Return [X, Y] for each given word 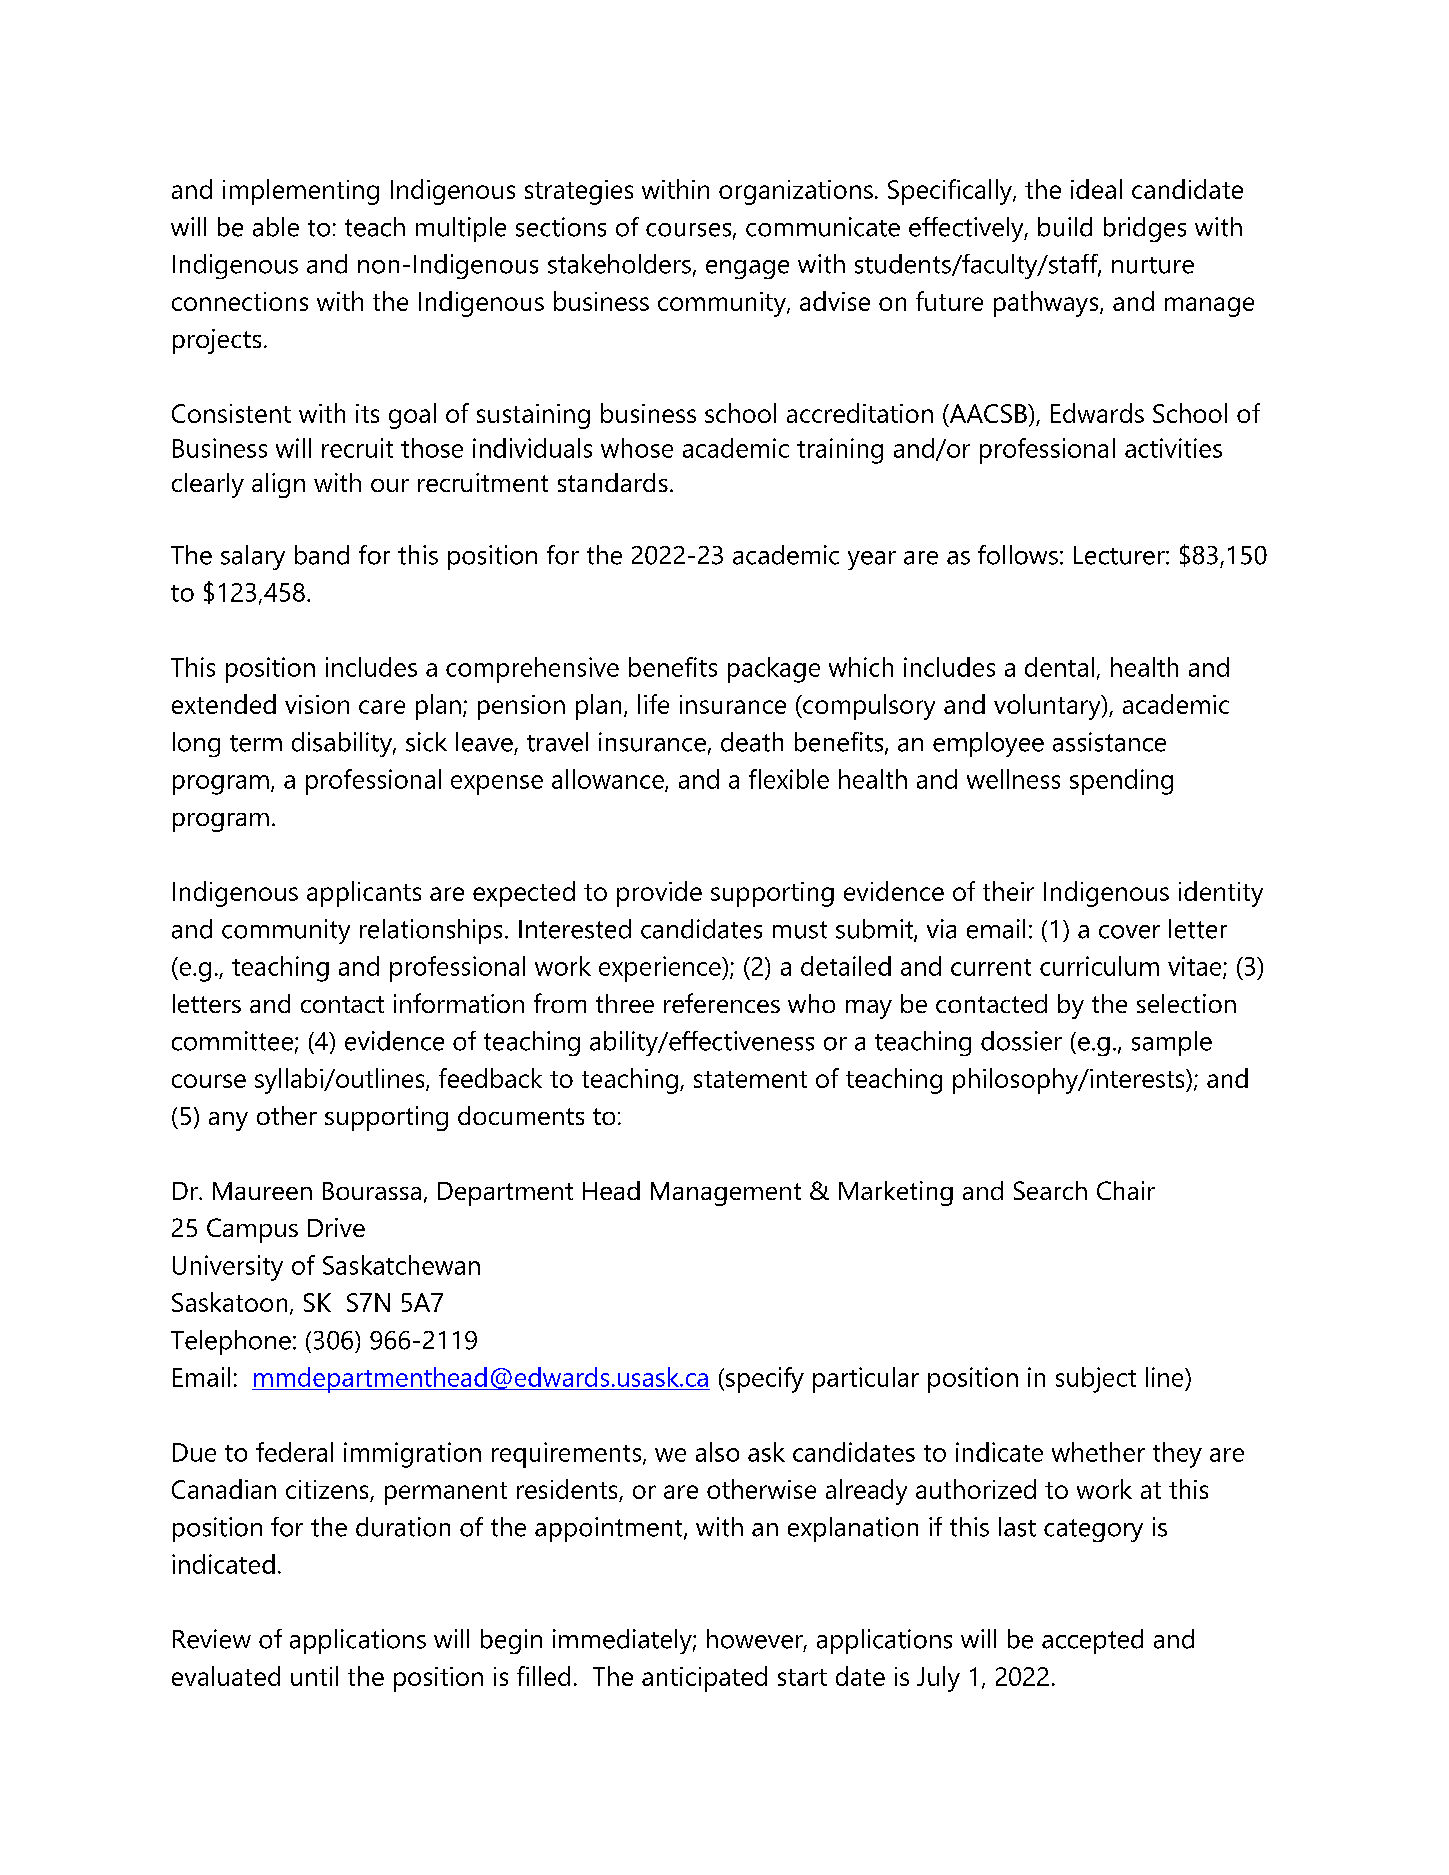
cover [1129, 932]
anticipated [704, 1679]
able [276, 227]
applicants [364, 894]
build [1065, 227]
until [314, 1676]
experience [661, 969]
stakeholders [619, 264]
